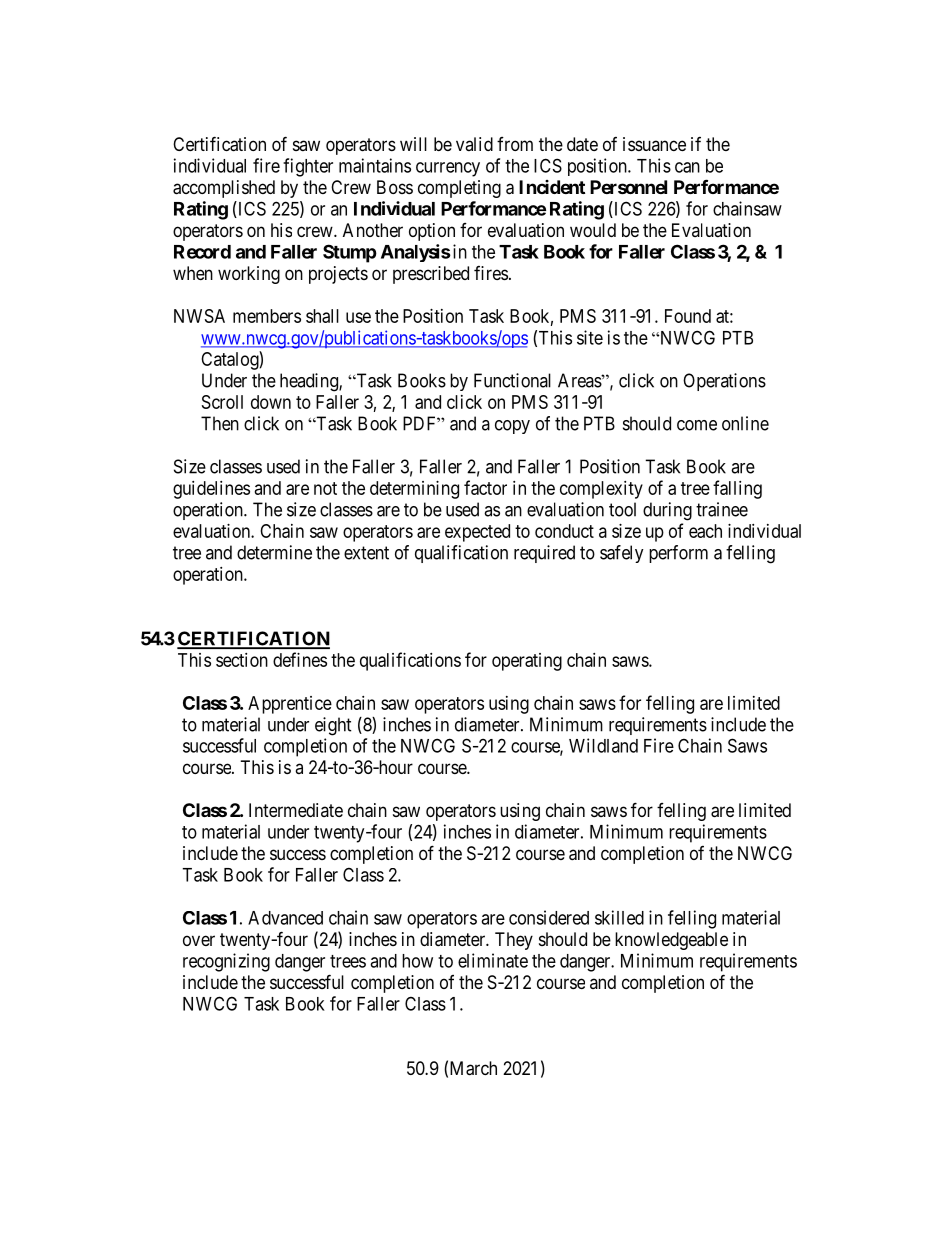  I want to click on each, so click(705, 531).
